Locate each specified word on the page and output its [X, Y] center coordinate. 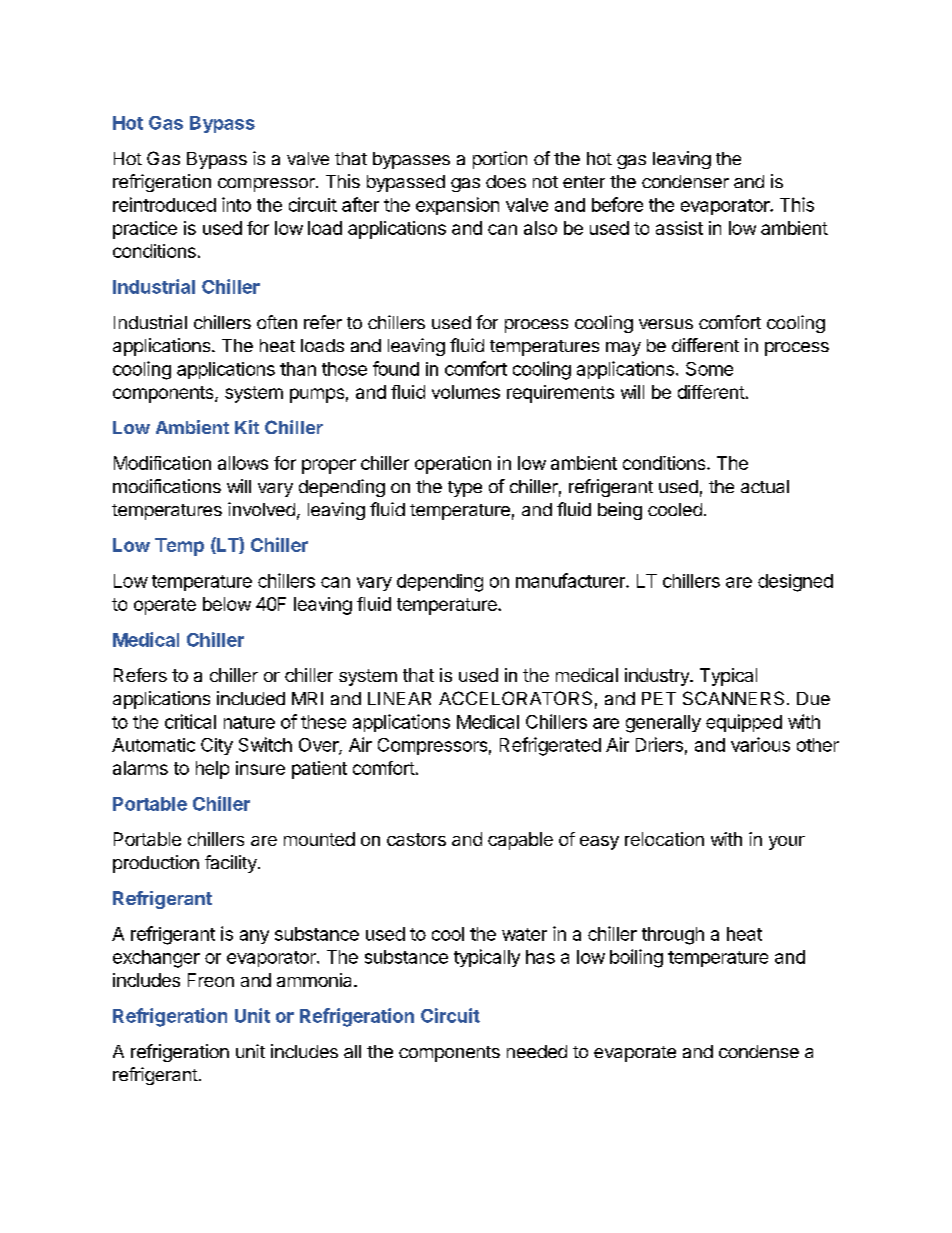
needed [537, 1051]
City [217, 746]
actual [765, 486]
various [760, 744]
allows [243, 463]
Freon [211, 980]
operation [453, 465]
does [506, 181]
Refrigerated [550, 746]
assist [679, 228]
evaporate [635, 1054]
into [236, 204]
